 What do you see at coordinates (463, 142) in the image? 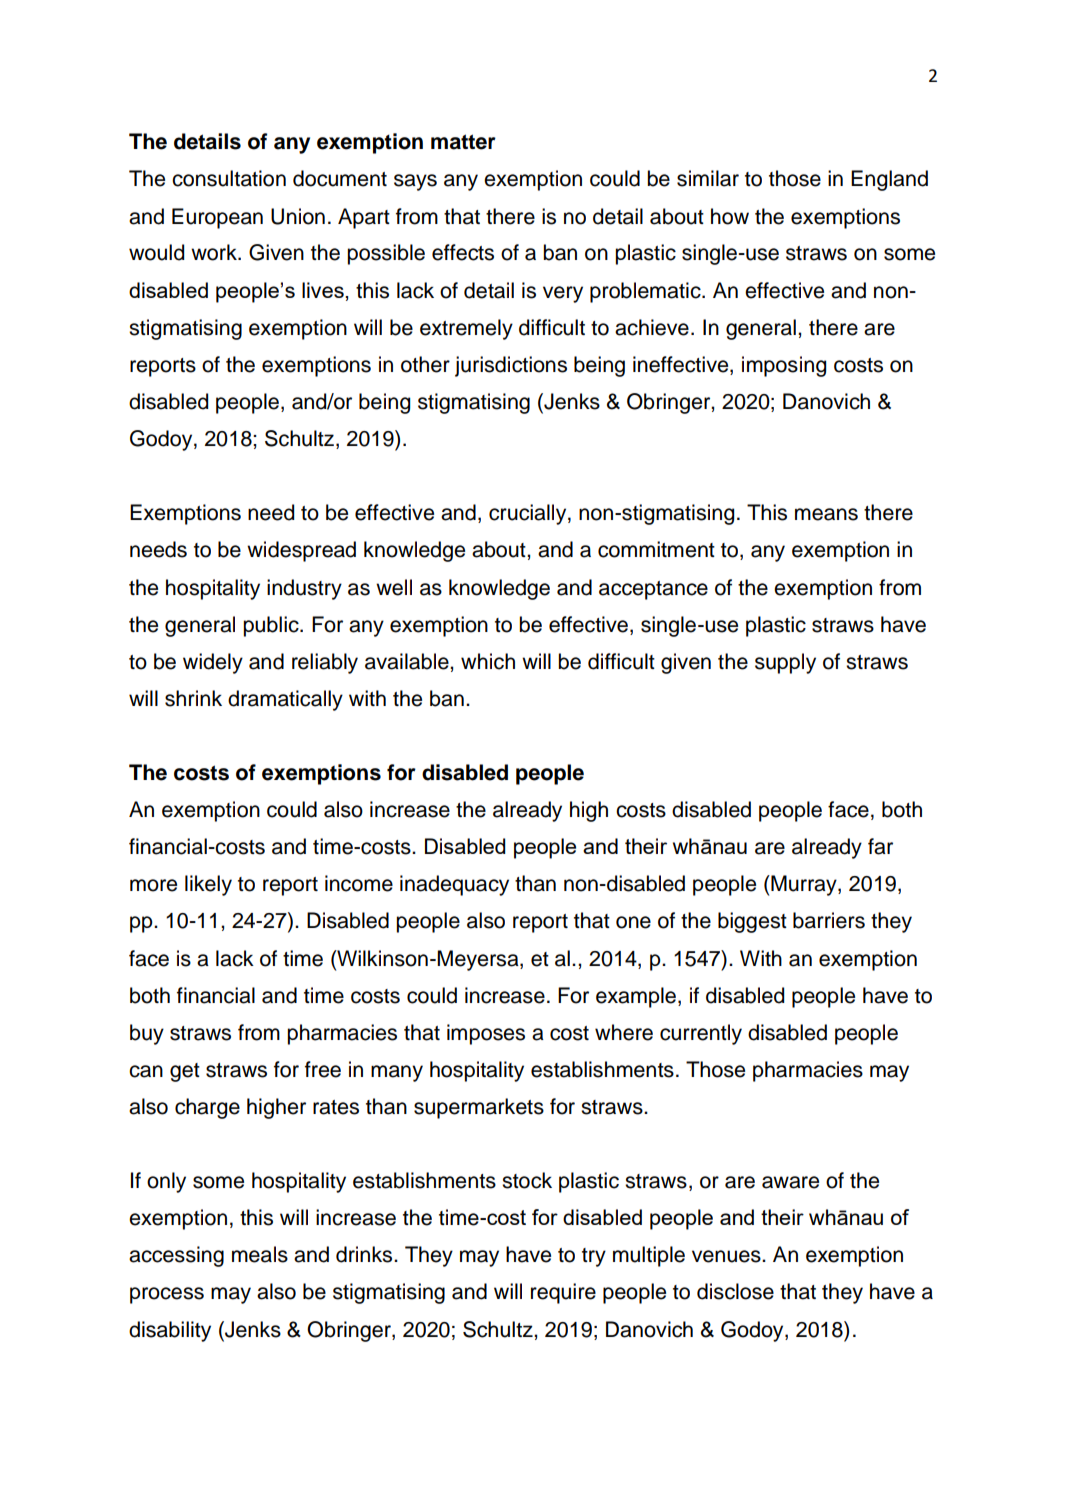
I see `matter` at bounding box center [463, 142].
